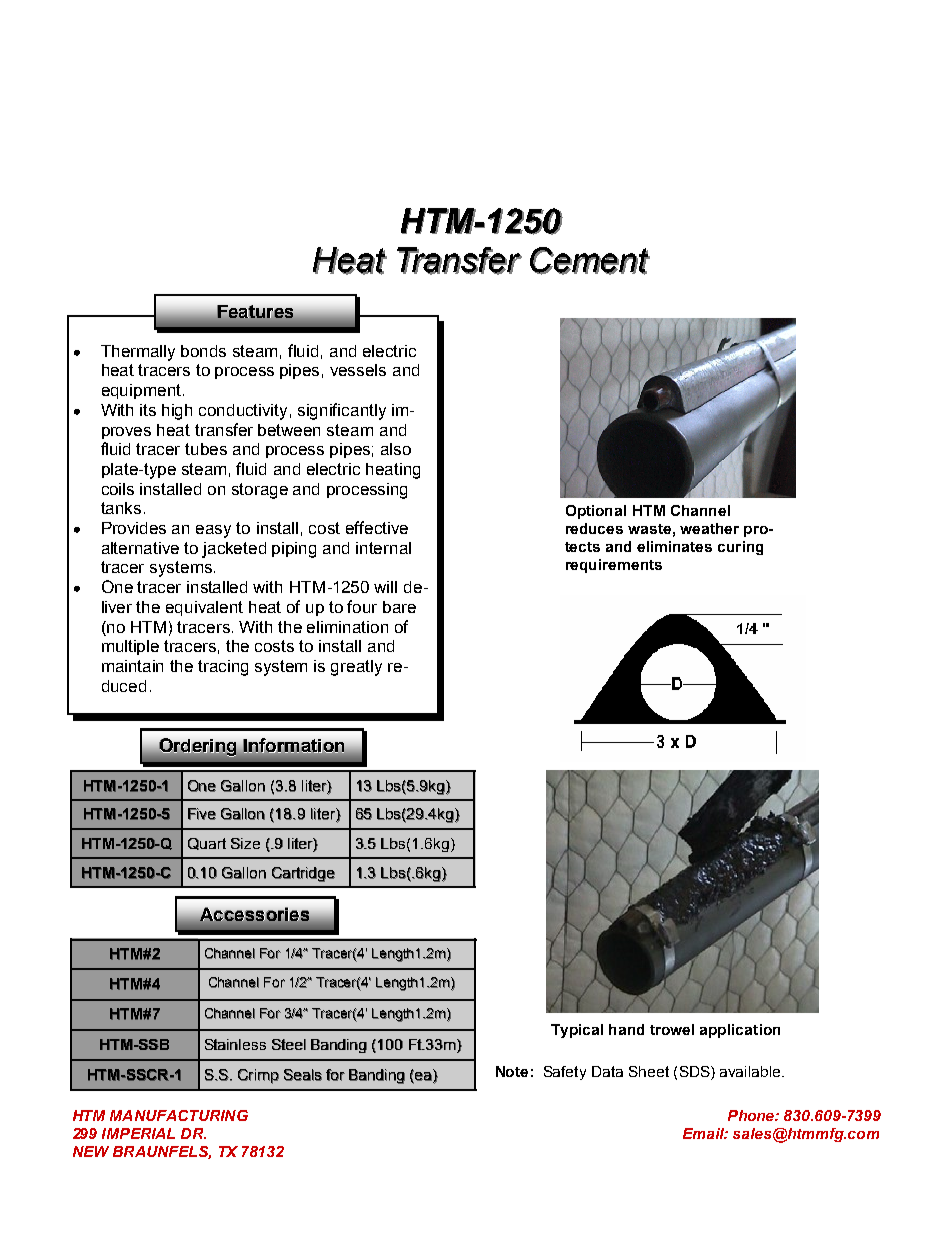 This screenshot has height=1233, width=952. What do you see at coordinates (202, 814) in the screenshot?
I see `Five` at bounding box center [202, 814].
